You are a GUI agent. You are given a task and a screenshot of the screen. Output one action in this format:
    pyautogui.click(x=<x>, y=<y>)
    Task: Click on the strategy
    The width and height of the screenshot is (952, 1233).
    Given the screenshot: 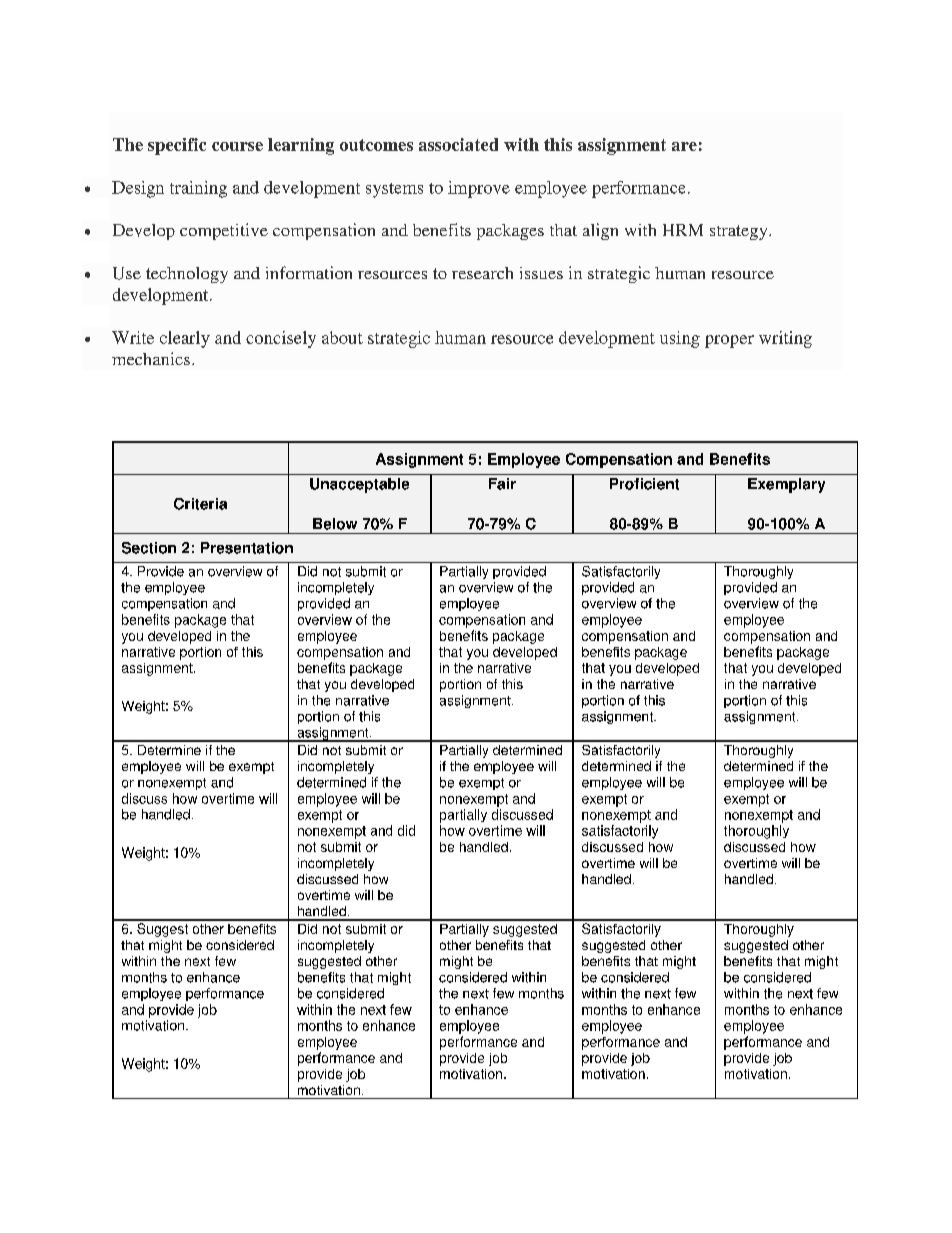 What is the action you would take?
    pyautogui.click(x=740, y=232)
